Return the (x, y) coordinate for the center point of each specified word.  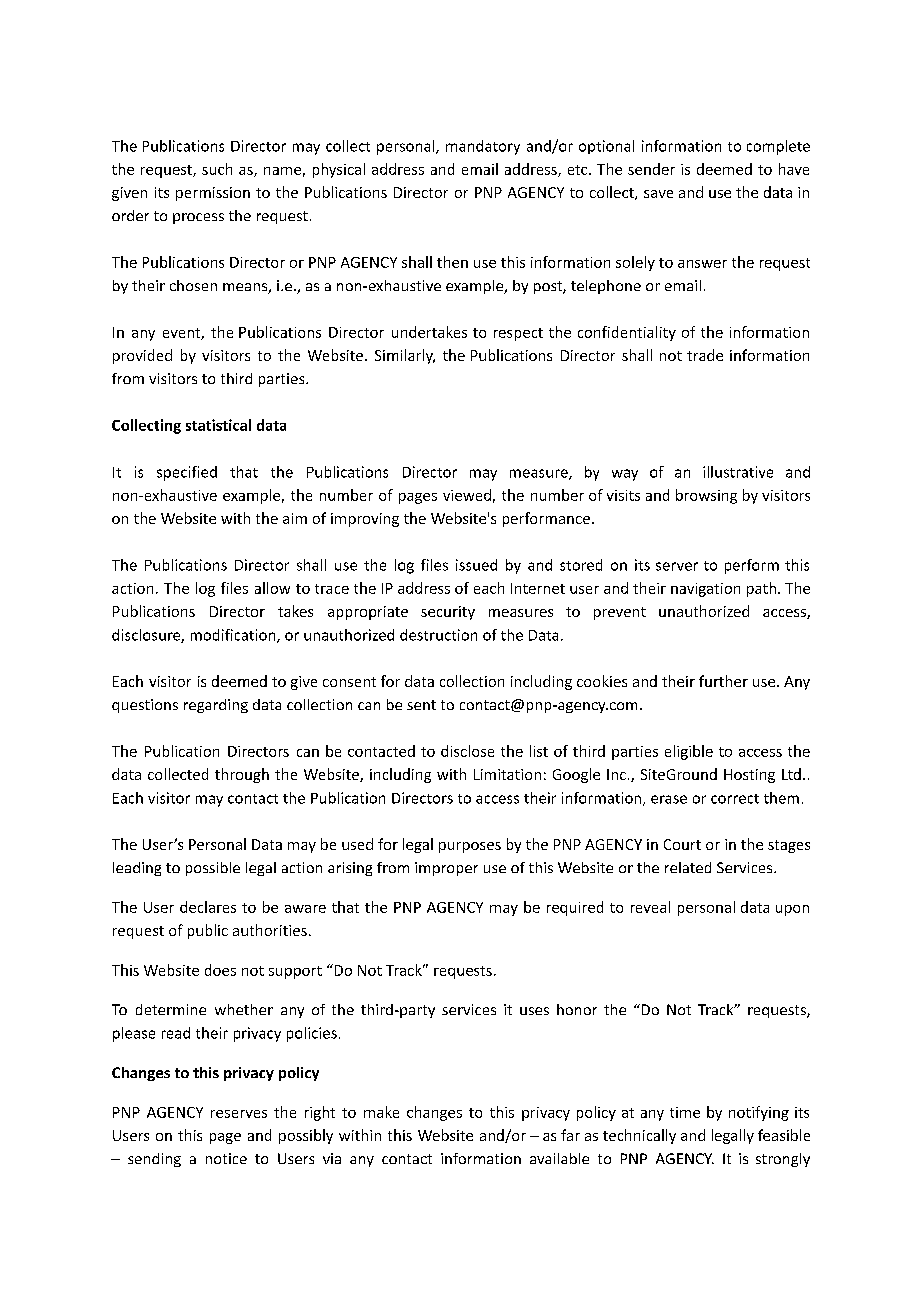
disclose (467, 751)
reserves (239, 1114)
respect (518, 334)
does (220, 970)
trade (705, 355)
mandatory (483, 147)
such (217, 169)
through (242, 775)
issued (476, 565)
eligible (689, 752)
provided (142, 356)
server (677, 566)
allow (272, 588)
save (658, 194)
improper (446, 869)
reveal (650, 907)
